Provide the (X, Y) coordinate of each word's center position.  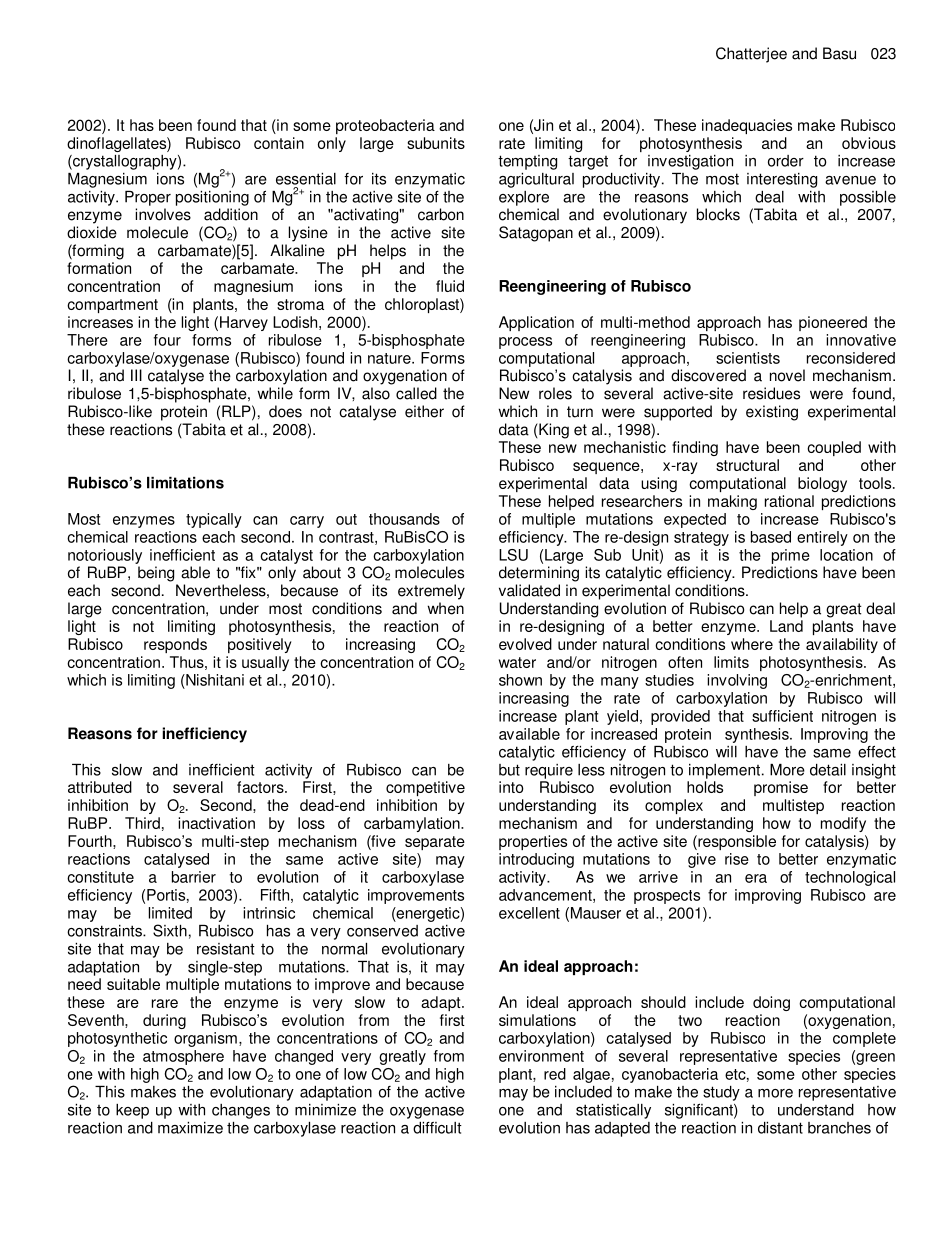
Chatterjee (751, 55)
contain (279, 143)
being (156, 574)
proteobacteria (385, 126)
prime (791, 556)
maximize (190, 1128)
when (445, 608)
